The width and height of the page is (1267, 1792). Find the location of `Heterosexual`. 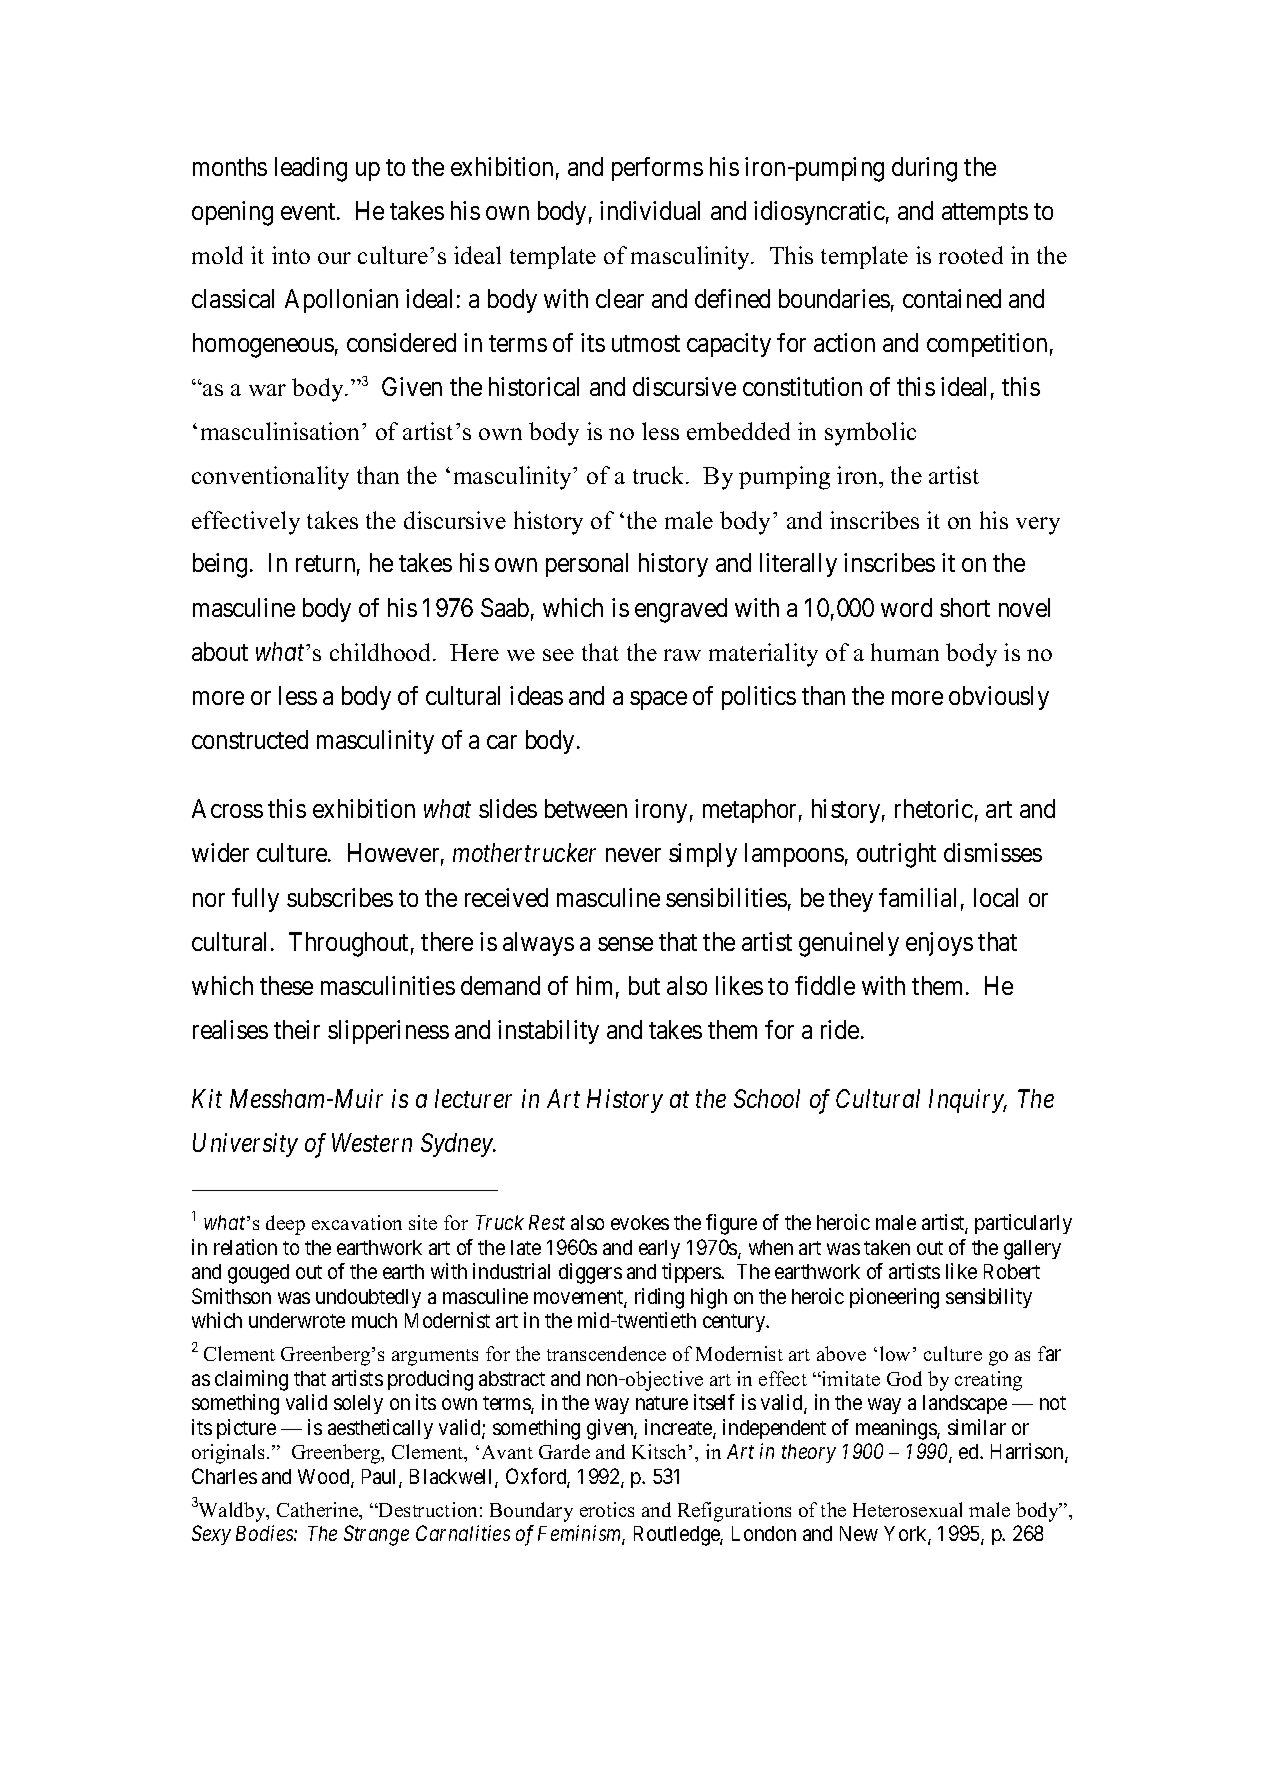

Heterosexual is located at coordinates (907, 1509).
